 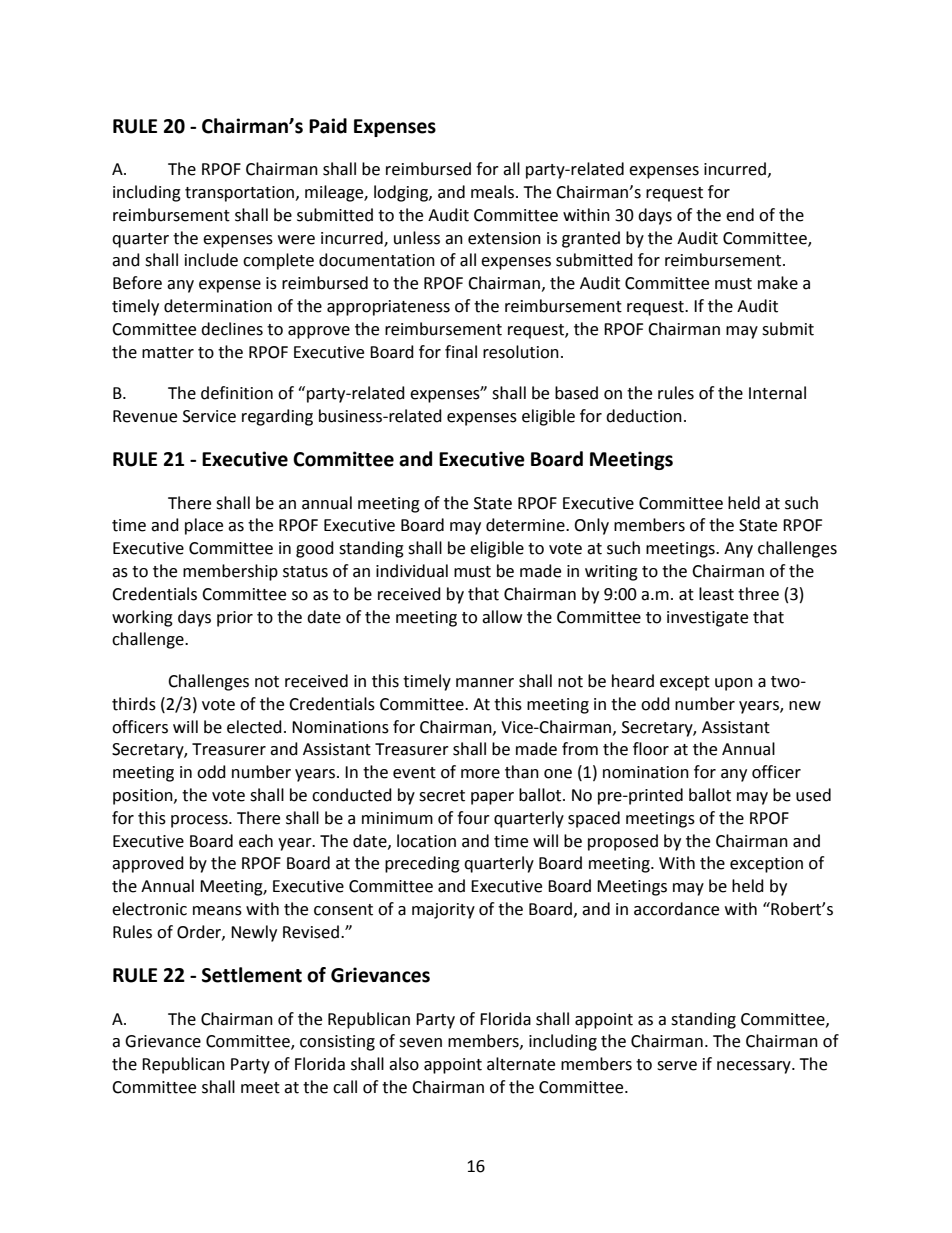 What do you see at coordinates (337, 1043) in the screenshot?
I see `consisting` at bounding box center [337, 1043].
